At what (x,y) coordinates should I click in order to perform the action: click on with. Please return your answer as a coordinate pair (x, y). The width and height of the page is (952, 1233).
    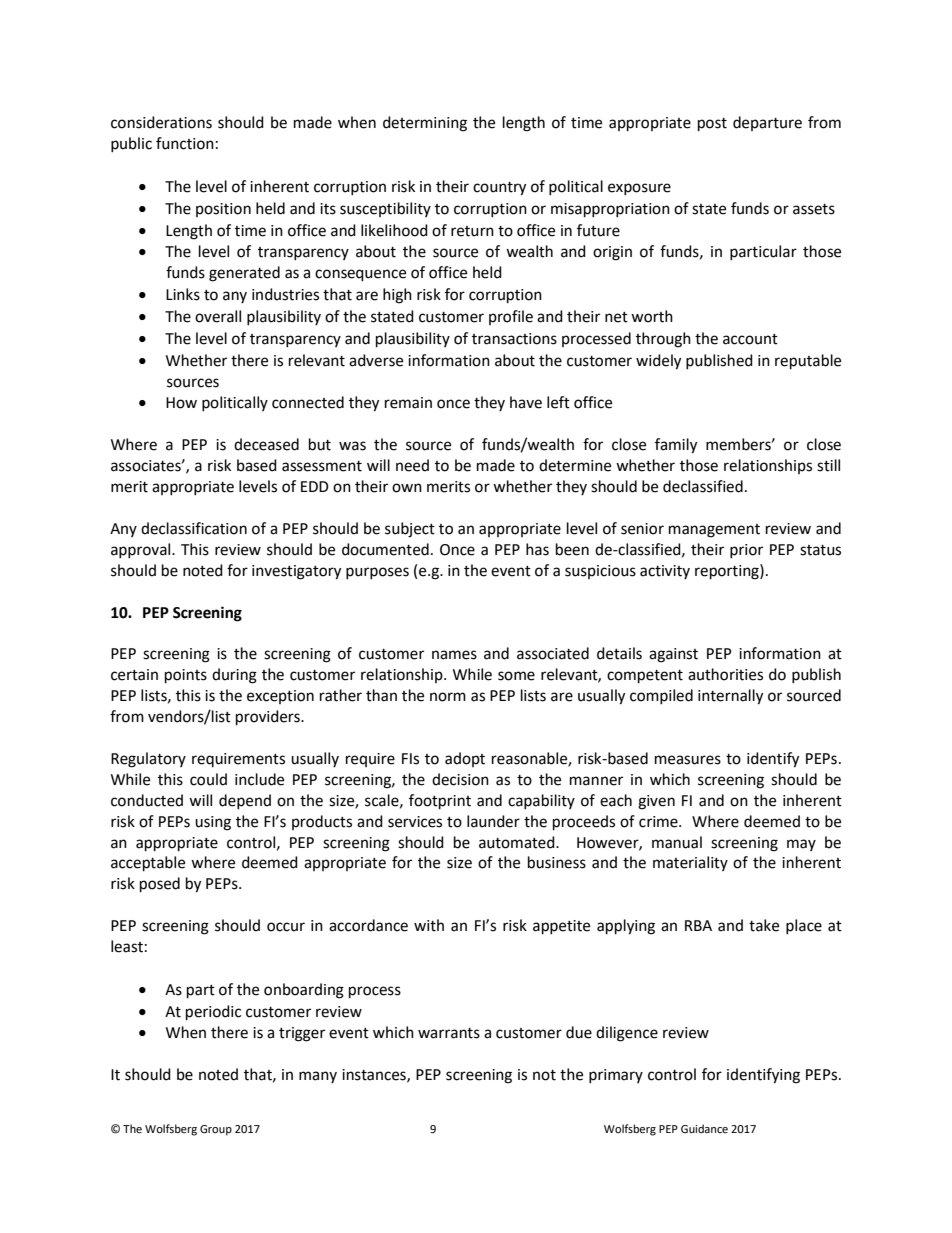
    Looking at the image, I should click on (429, 925).
